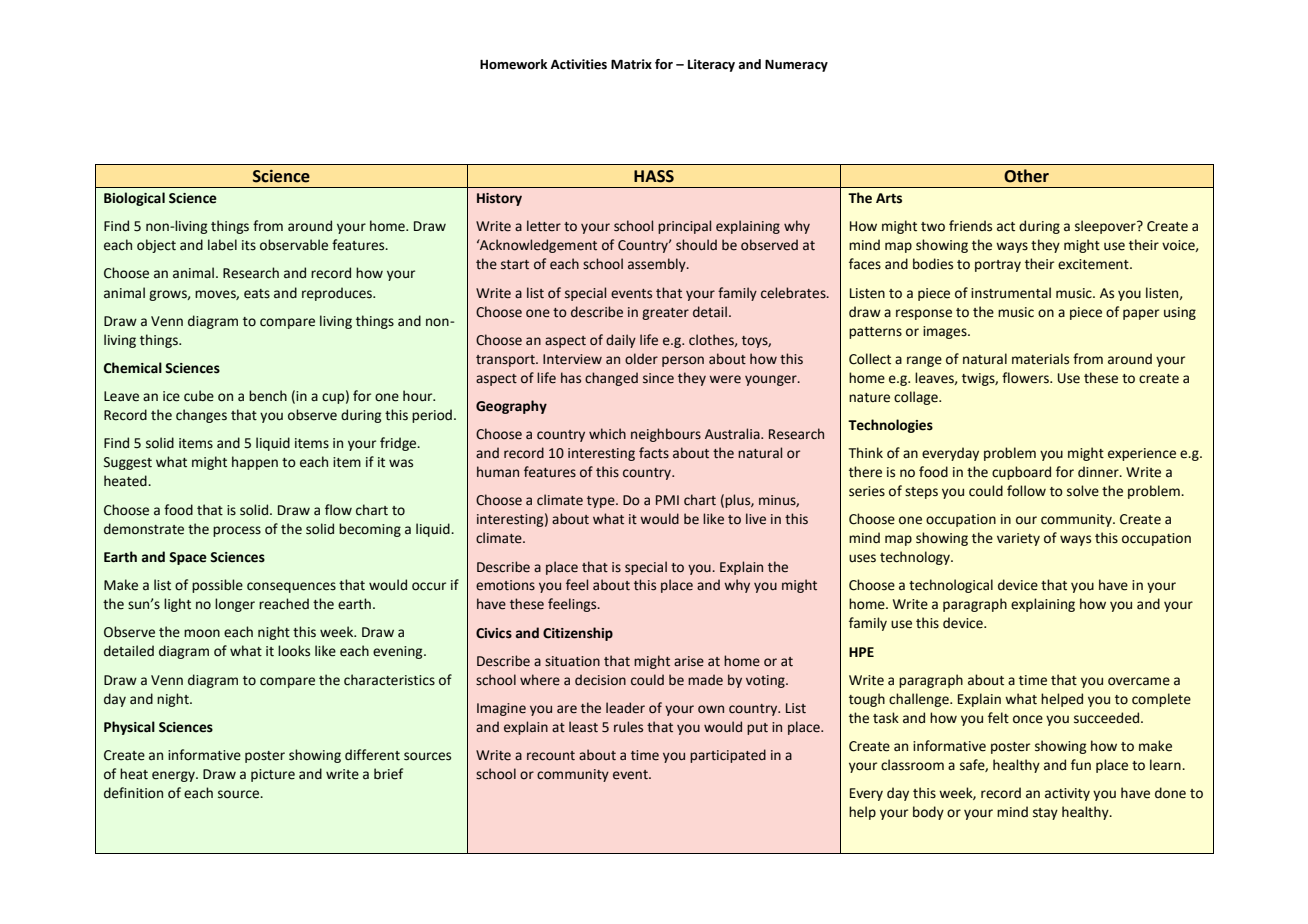 The image size is (1308, 924). I want to click on participated, so click(728, 756).
